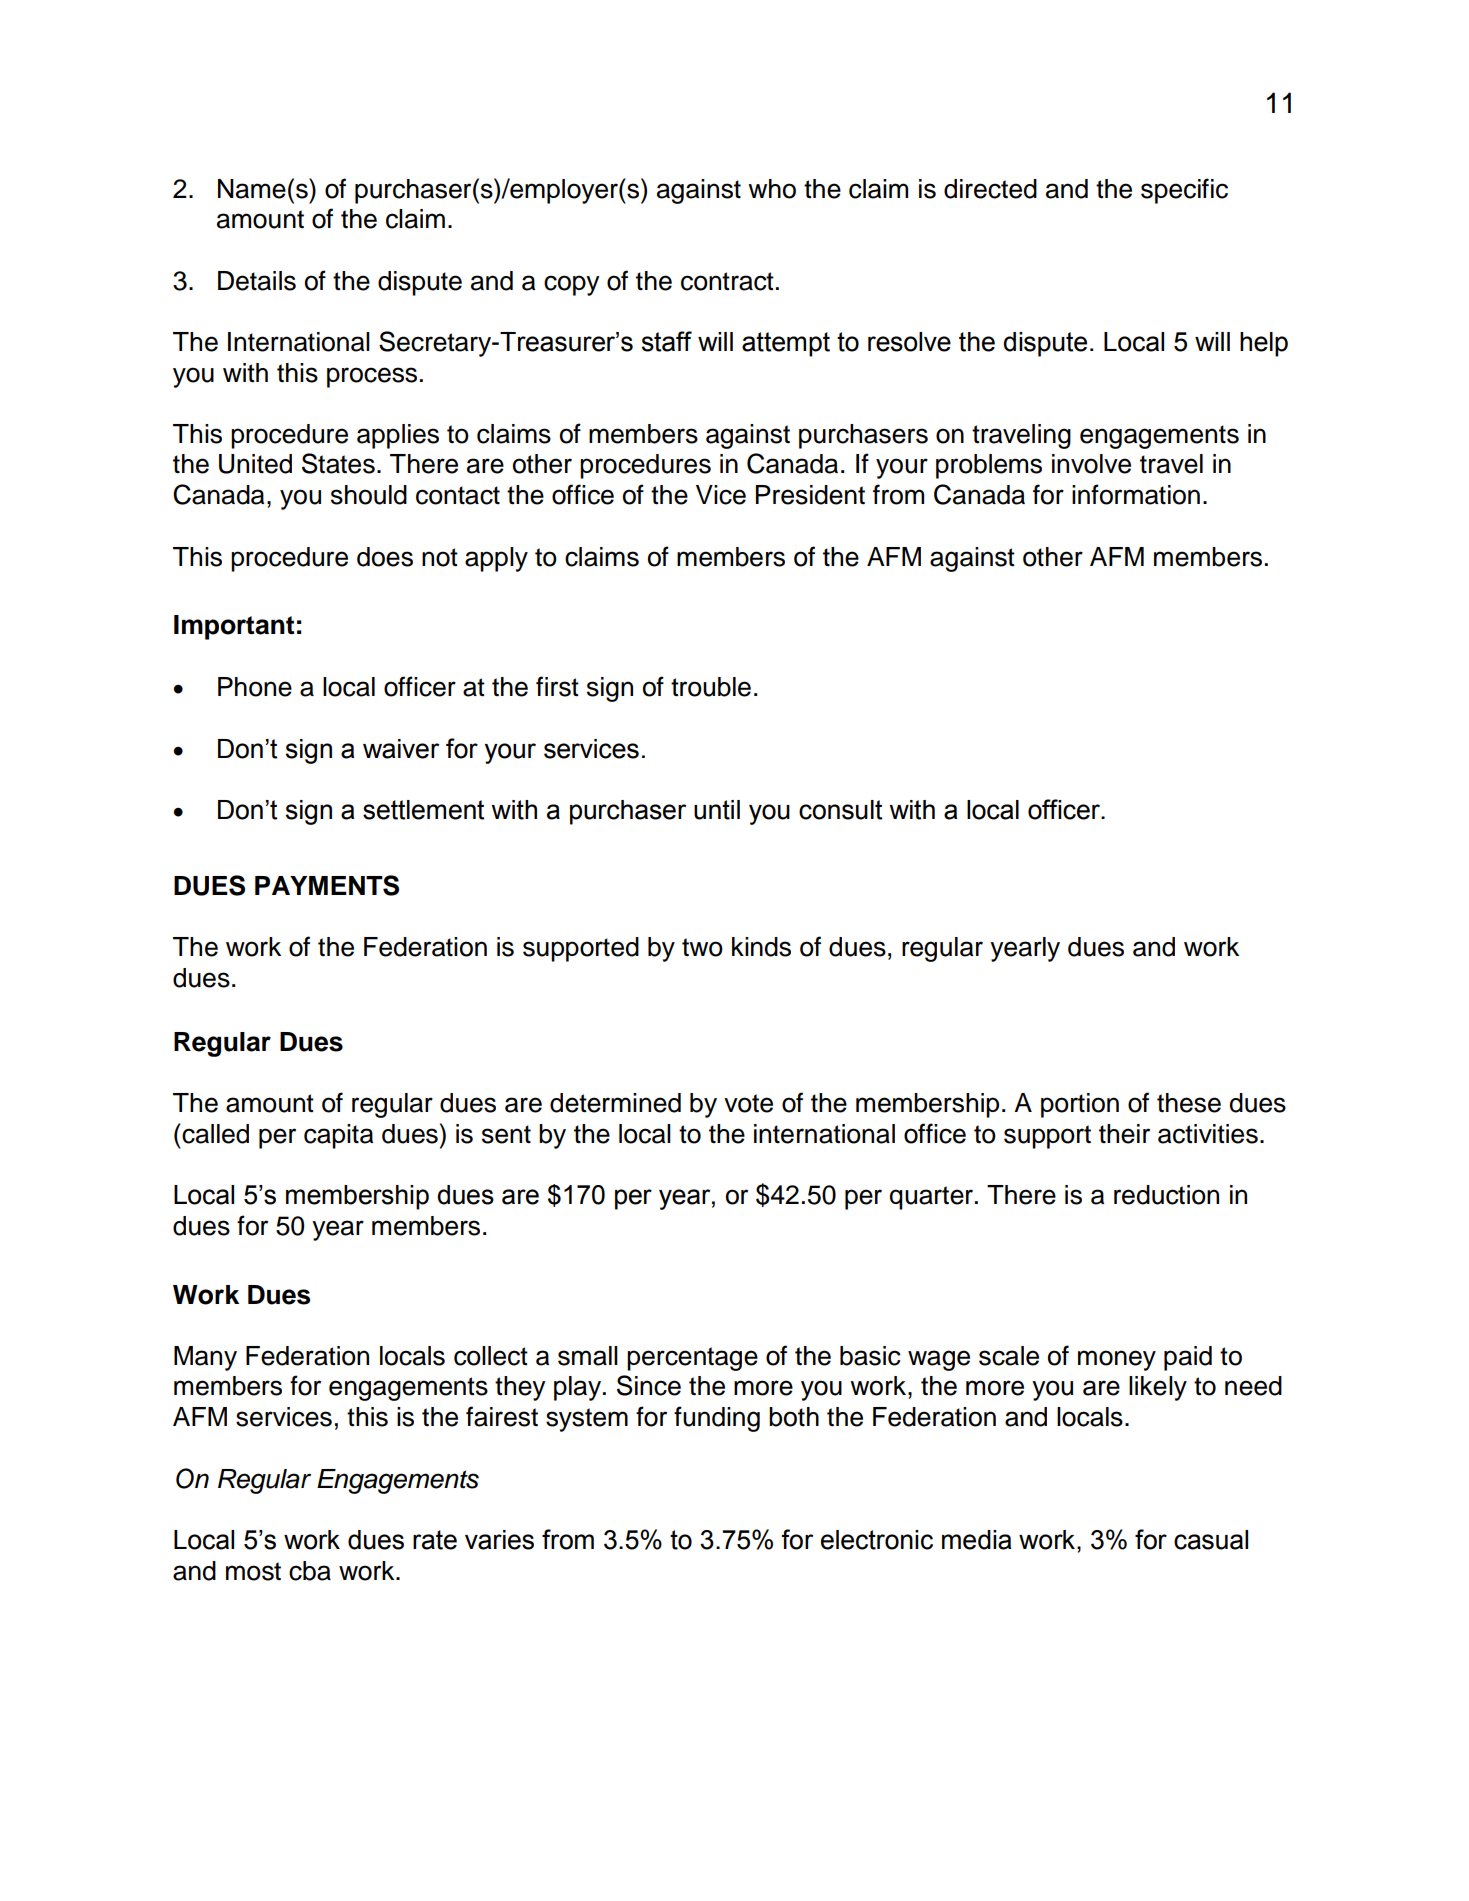 This page has width=1469, height=1901. What do you see at coordinates (840, 810) in the page?
I see `consult` at bounding box center [840, 810].
